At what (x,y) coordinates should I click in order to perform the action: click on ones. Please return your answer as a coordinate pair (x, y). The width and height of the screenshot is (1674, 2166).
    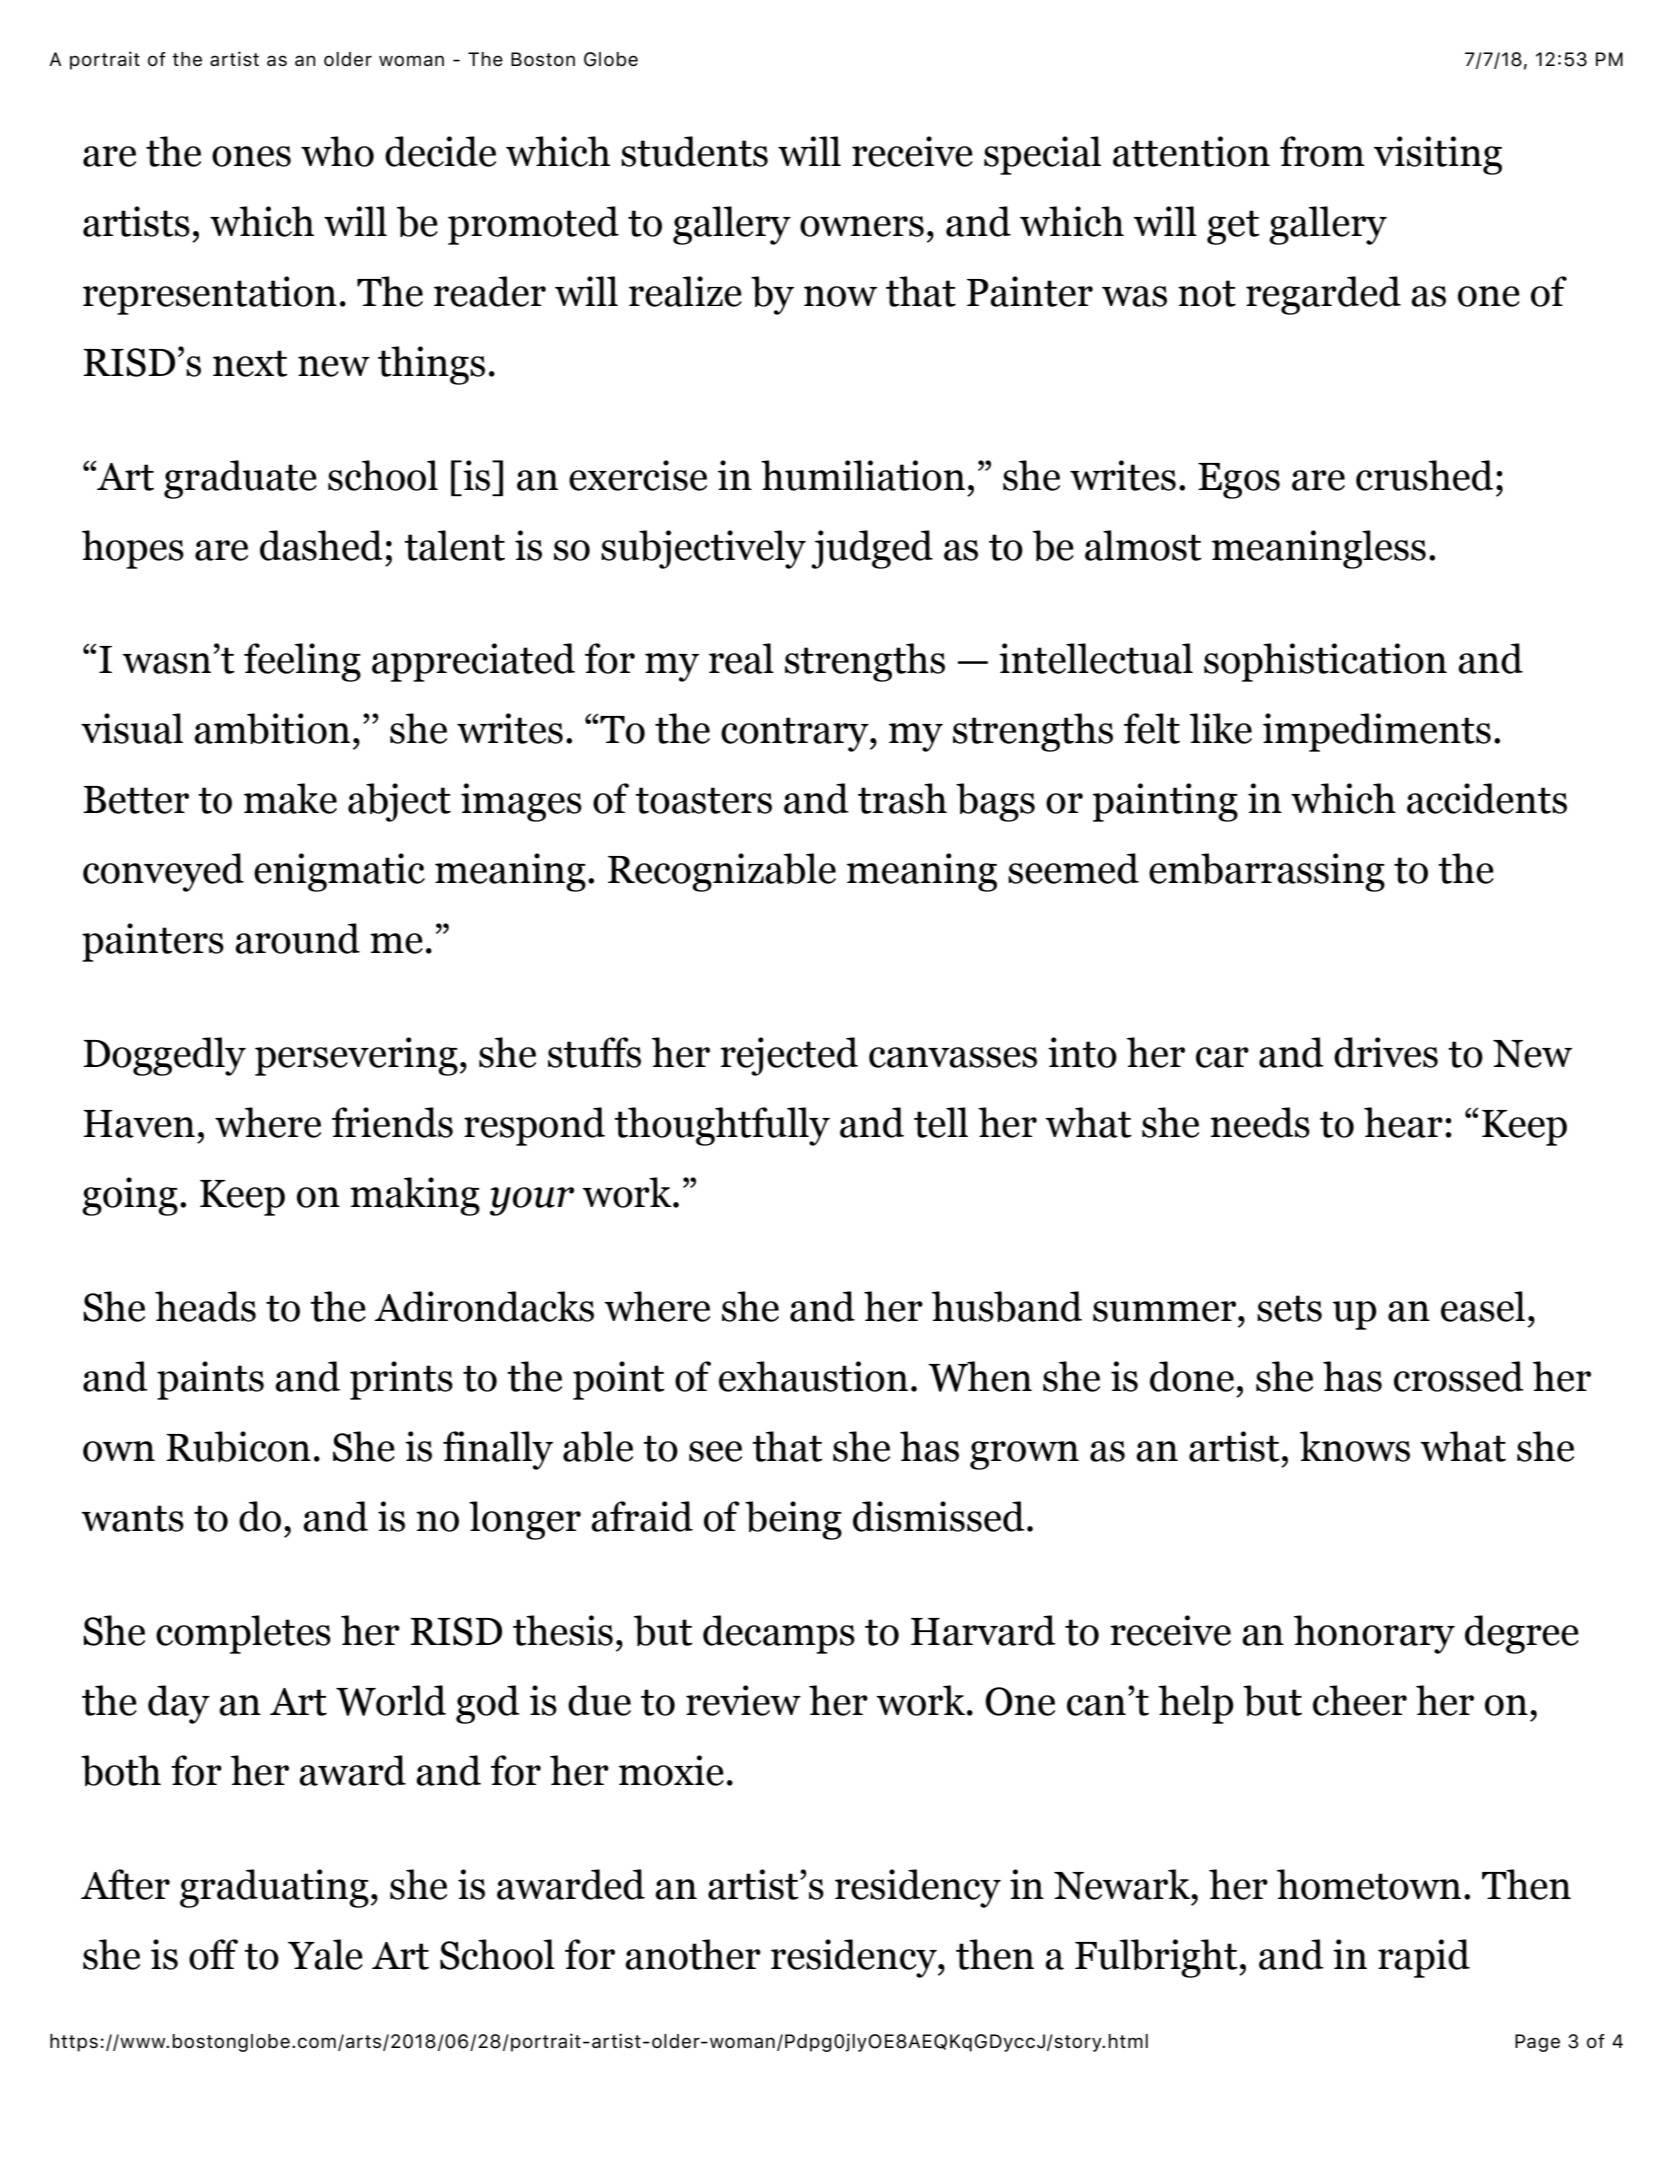
    Looking at the image, I should click on (251, 156).
